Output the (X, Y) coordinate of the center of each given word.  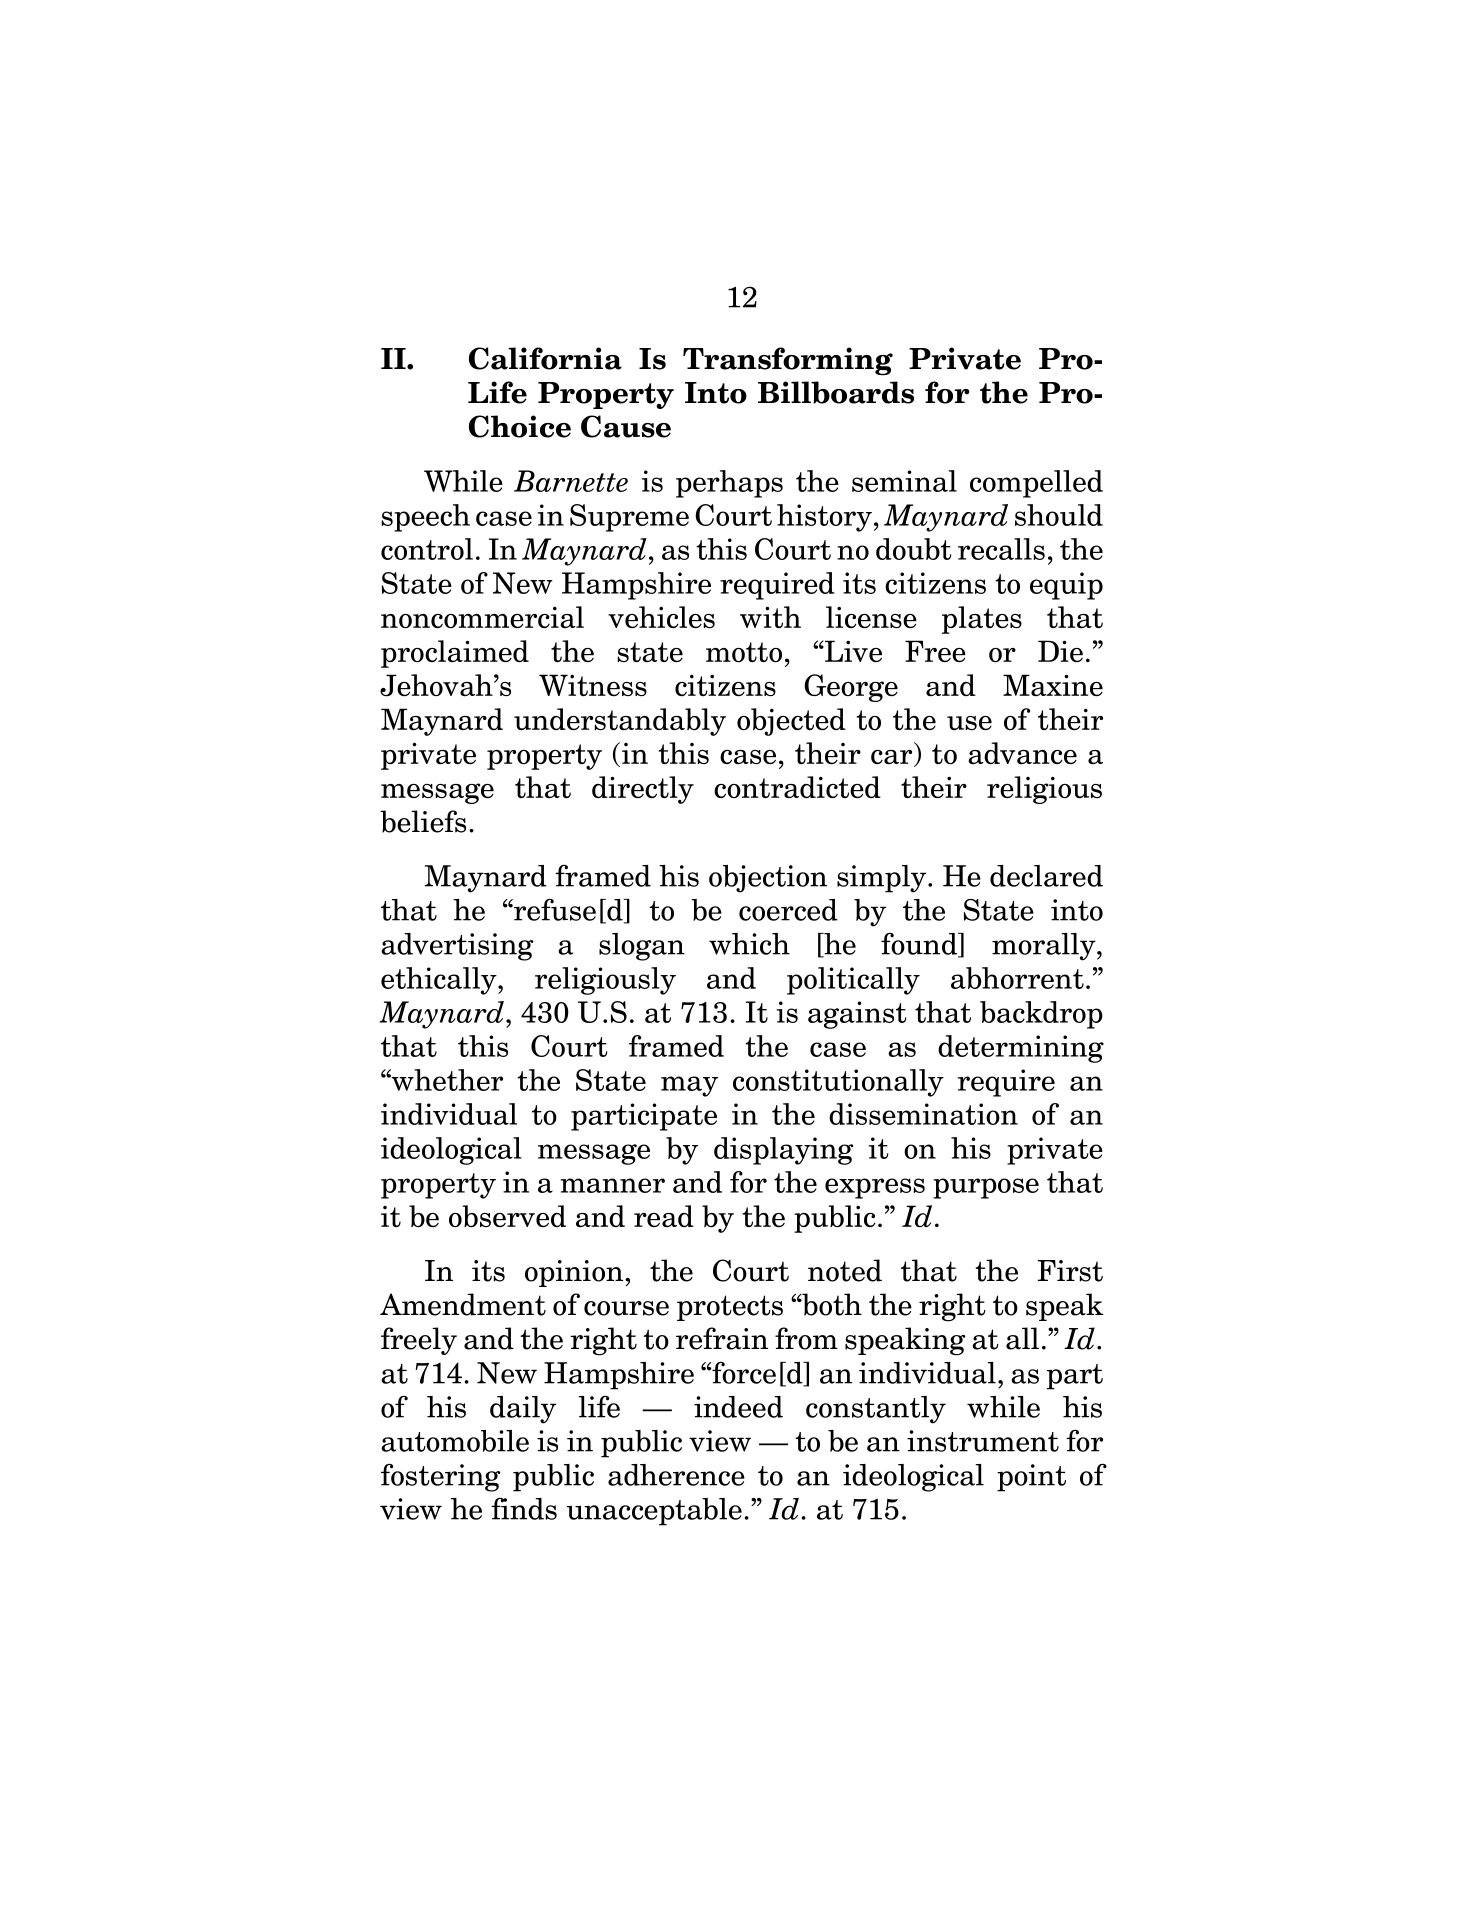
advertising (457, 947)
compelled (1036, 484)
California (545, 358)
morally (1045, 947)
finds (524, 1509)
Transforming (788, 361)
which (749, 944)
